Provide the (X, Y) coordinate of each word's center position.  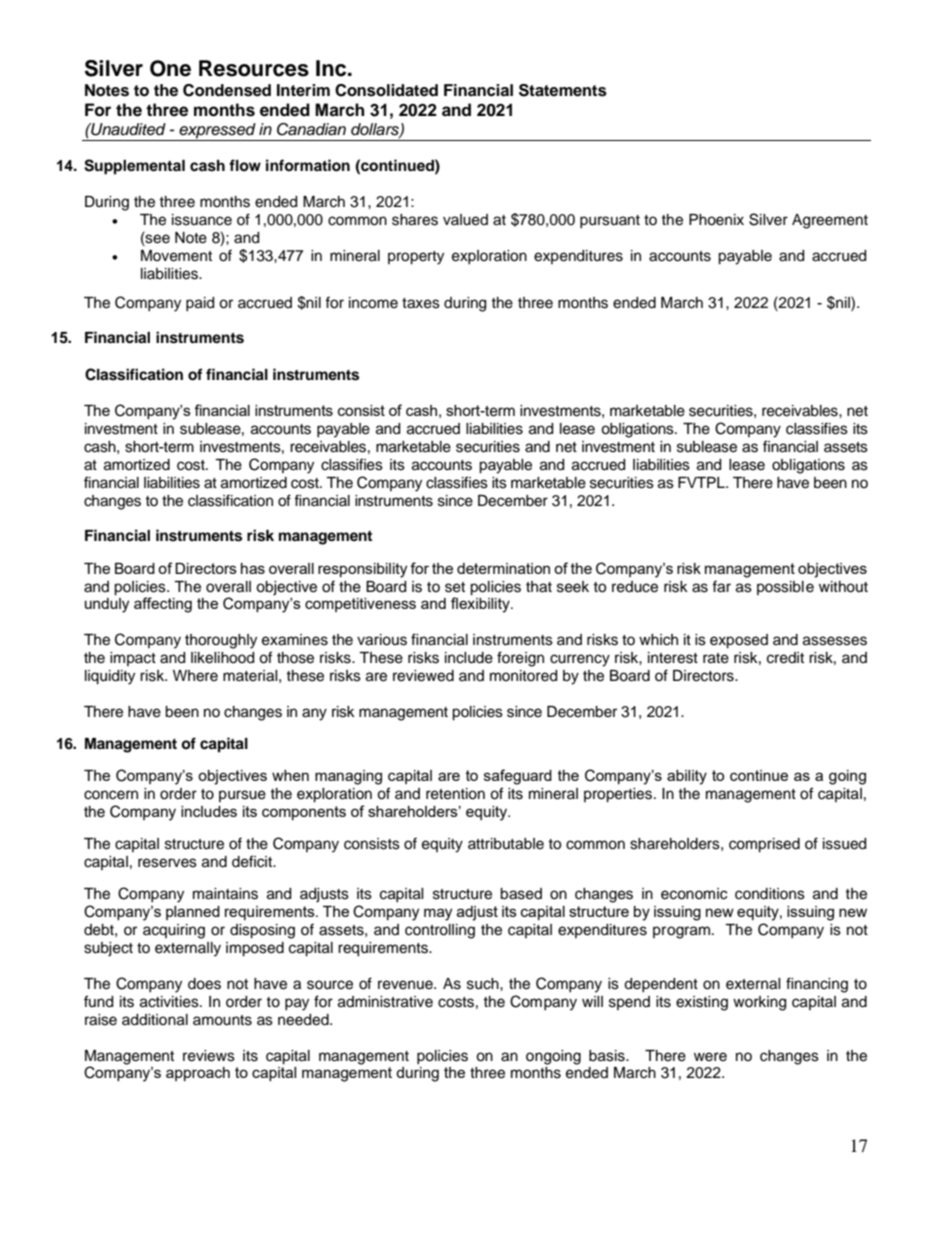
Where (195, 676)
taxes (421, 303)
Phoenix (716, 220)
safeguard (518, 777)
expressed (217, 132)
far (721, 586)
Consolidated (386, 90)
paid (200, 304)
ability (687, 777)
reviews (209, 1056)
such (484, 984)
